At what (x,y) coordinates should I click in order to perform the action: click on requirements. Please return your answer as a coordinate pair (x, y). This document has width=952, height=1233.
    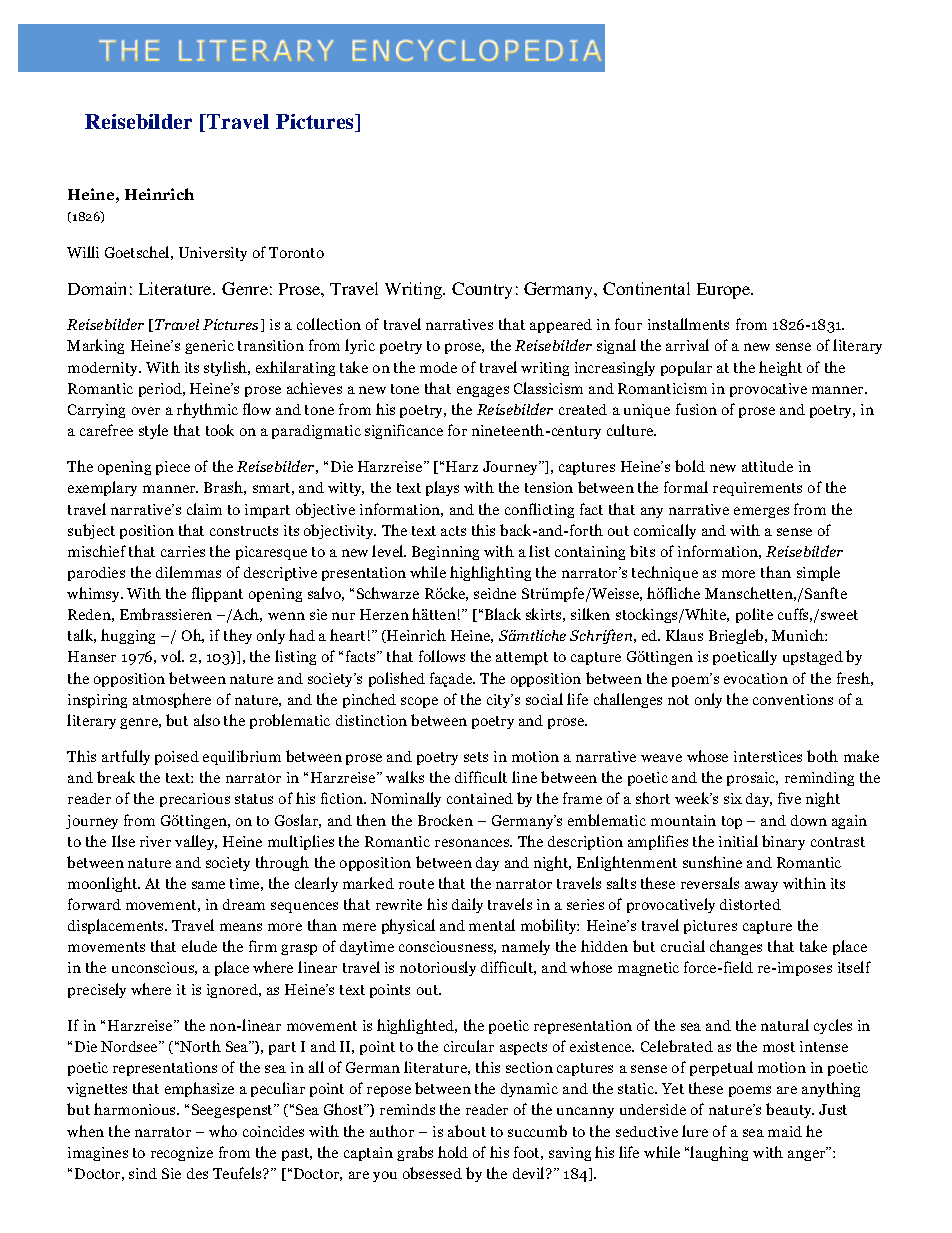
    Looking at the image, I should click on (757, 489).
